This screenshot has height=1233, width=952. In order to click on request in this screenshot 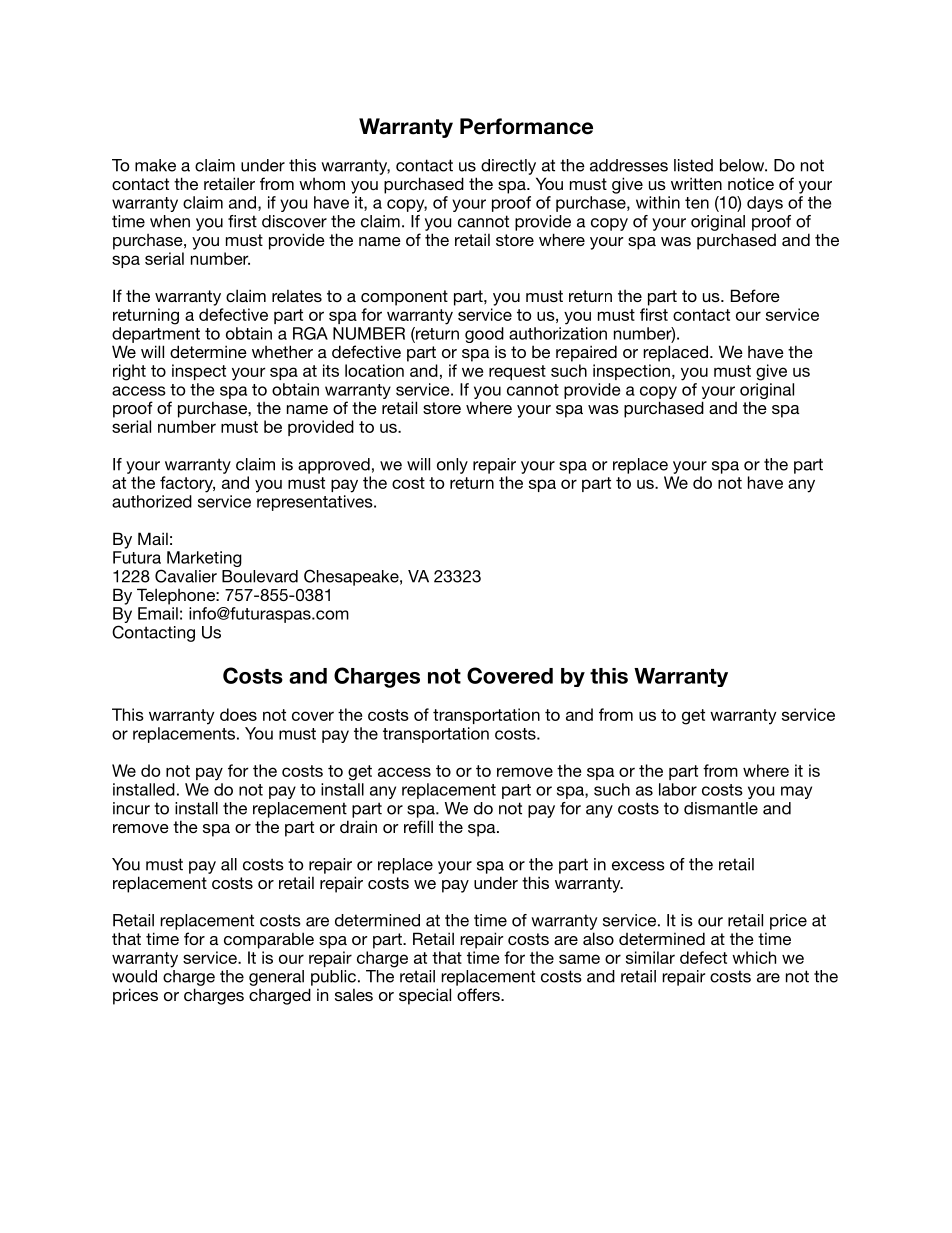, I will do `click(517, 372)`.
